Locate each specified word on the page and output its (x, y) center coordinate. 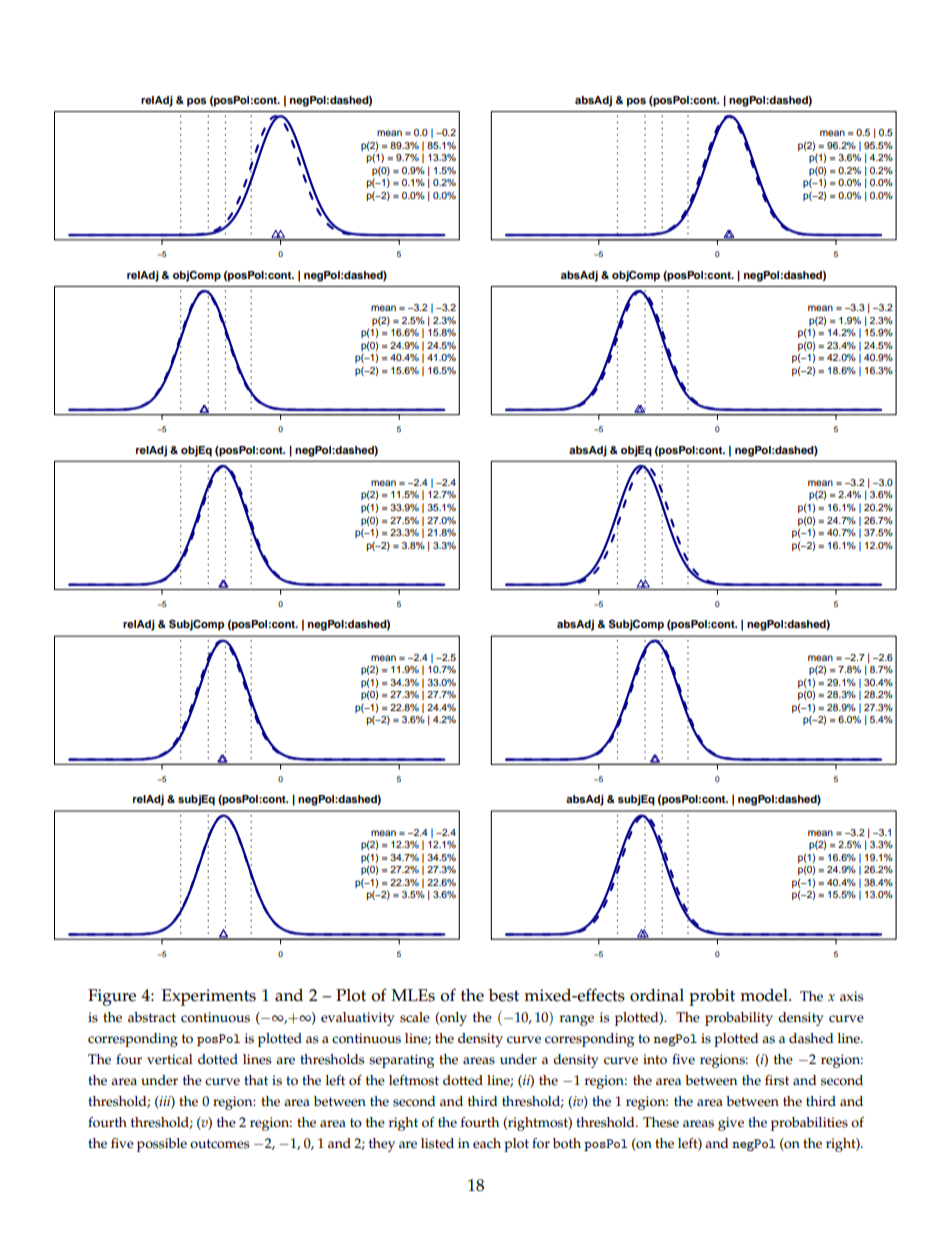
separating (401, 1061)
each (487, 1143)
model (765, 995)
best (504, 995)
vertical (170, 1059)
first (777, 1080)
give (731, 1124)
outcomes (219, 1144)
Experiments (209, 997)
